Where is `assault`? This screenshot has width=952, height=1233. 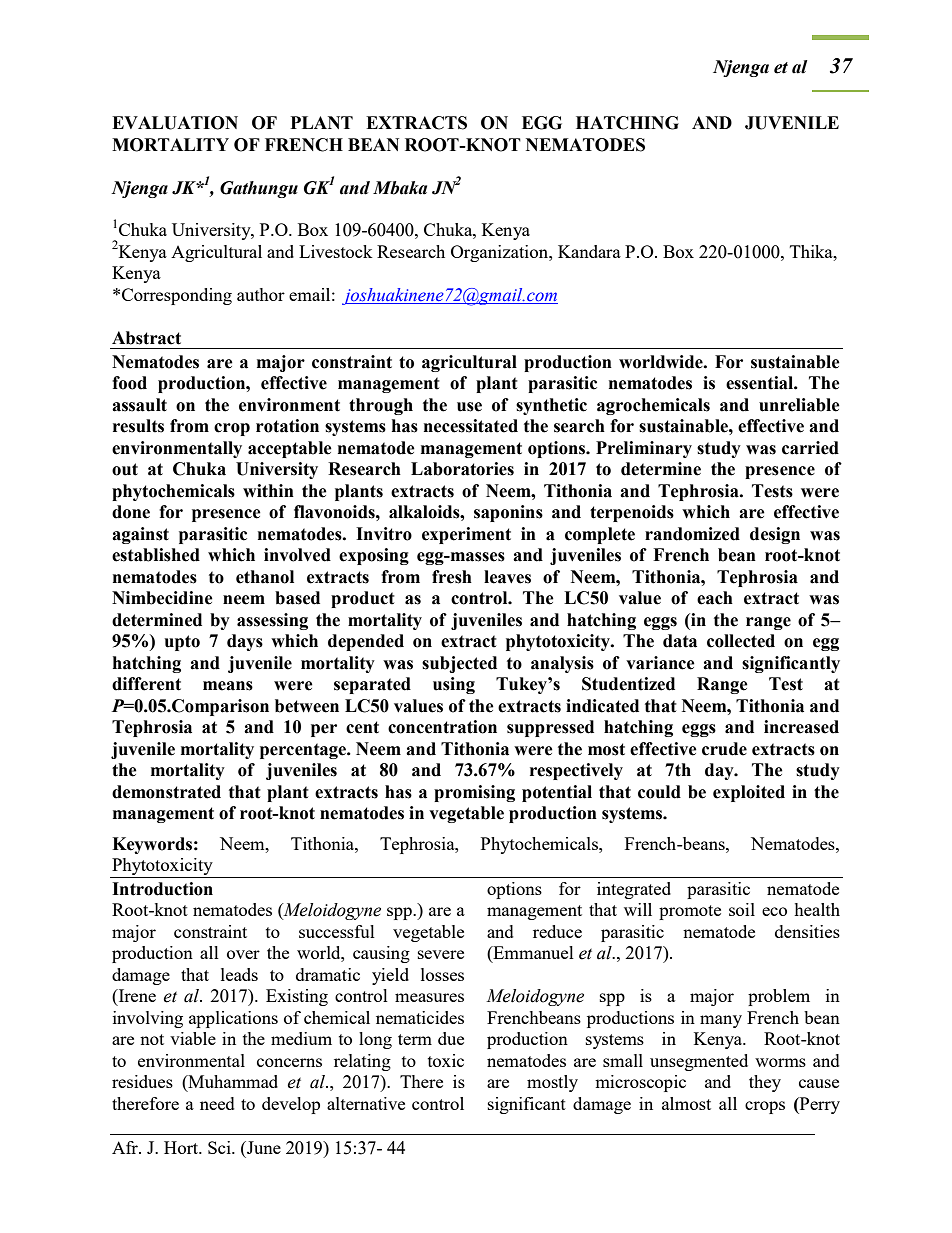
assault is located at coordinates (139, 405).
